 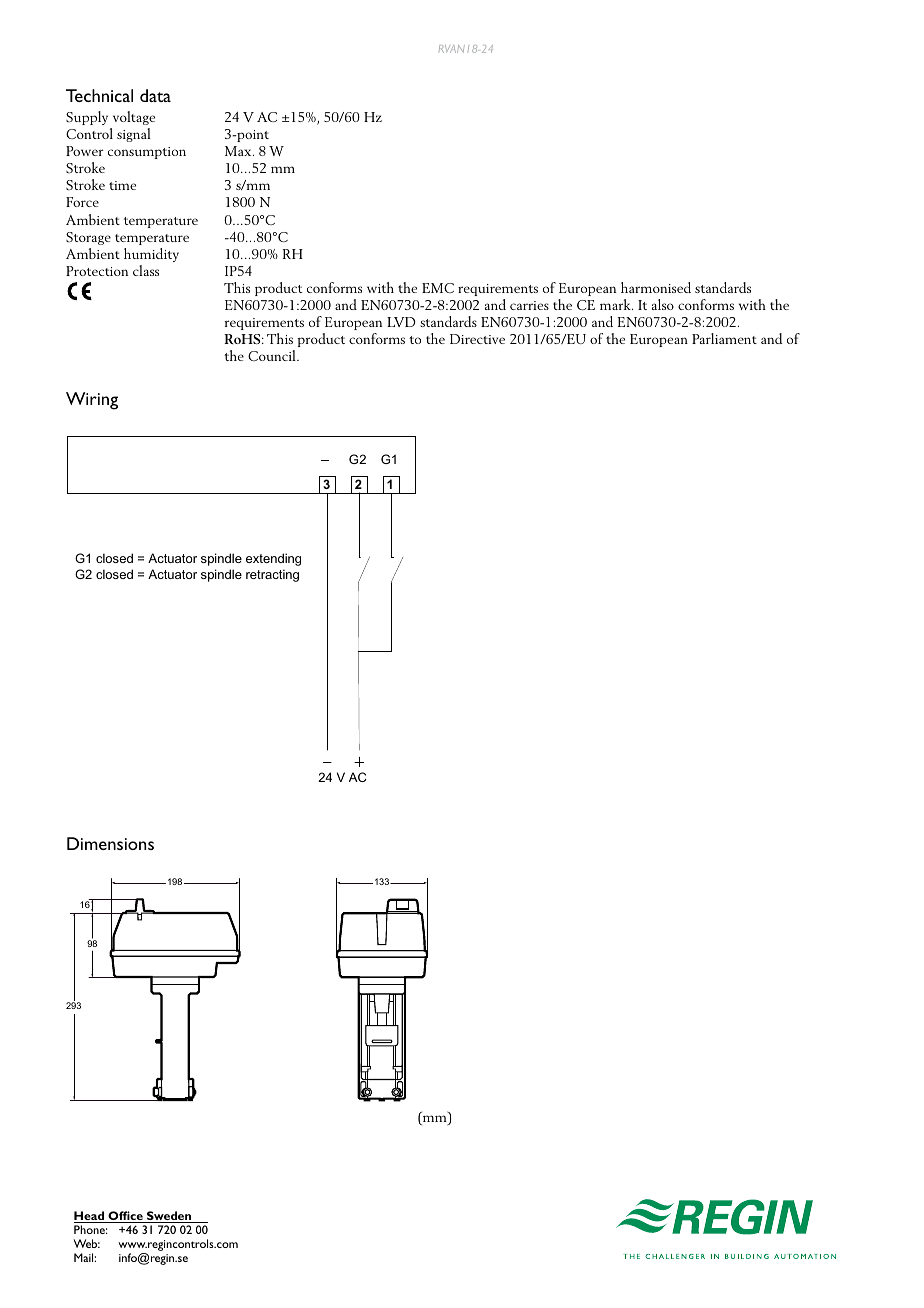 What do you see at coordinates (134, 135) in the page?
I see `signal` at bounding box center [134, 135].
